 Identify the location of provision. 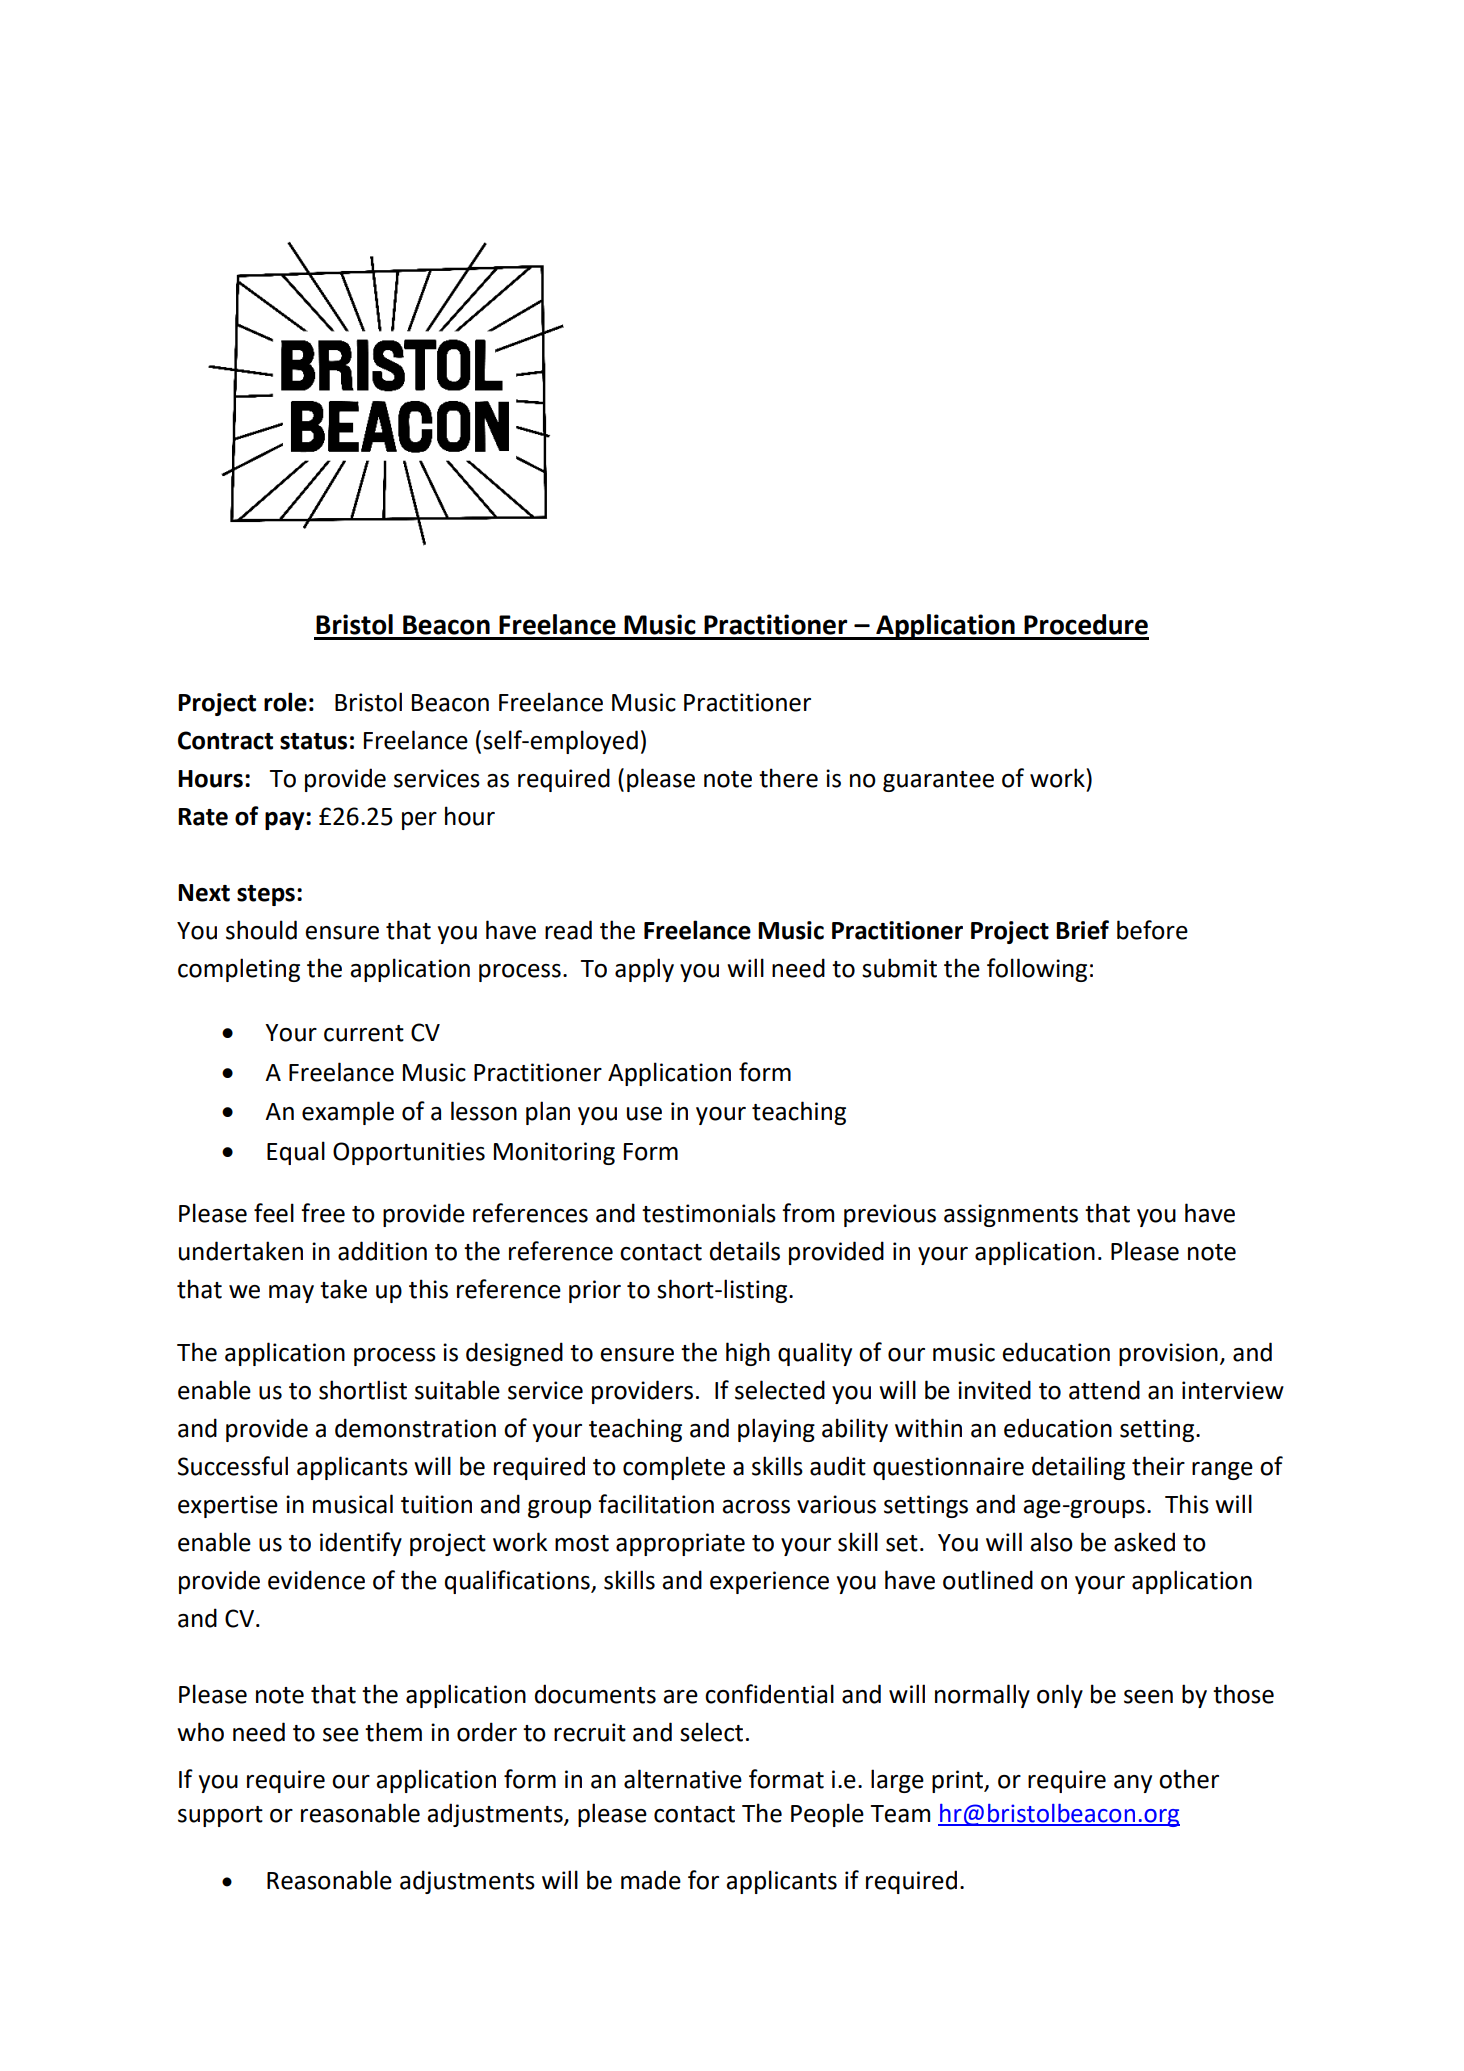
(1168, 1354).
